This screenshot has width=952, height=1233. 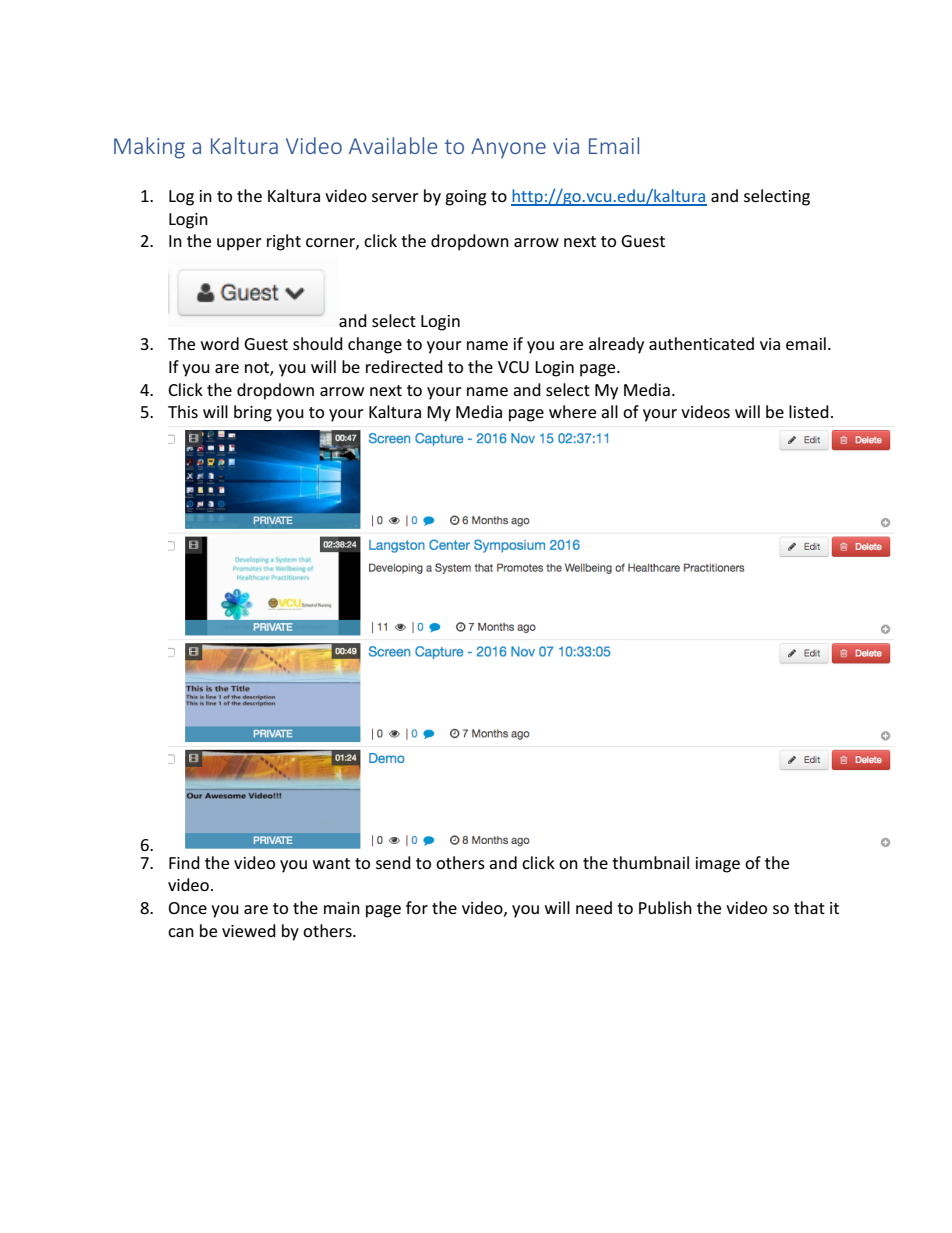 What do you see at coordinates (417, 907) in the screenshot?
I see `for` at bounding box center [417, 907].
